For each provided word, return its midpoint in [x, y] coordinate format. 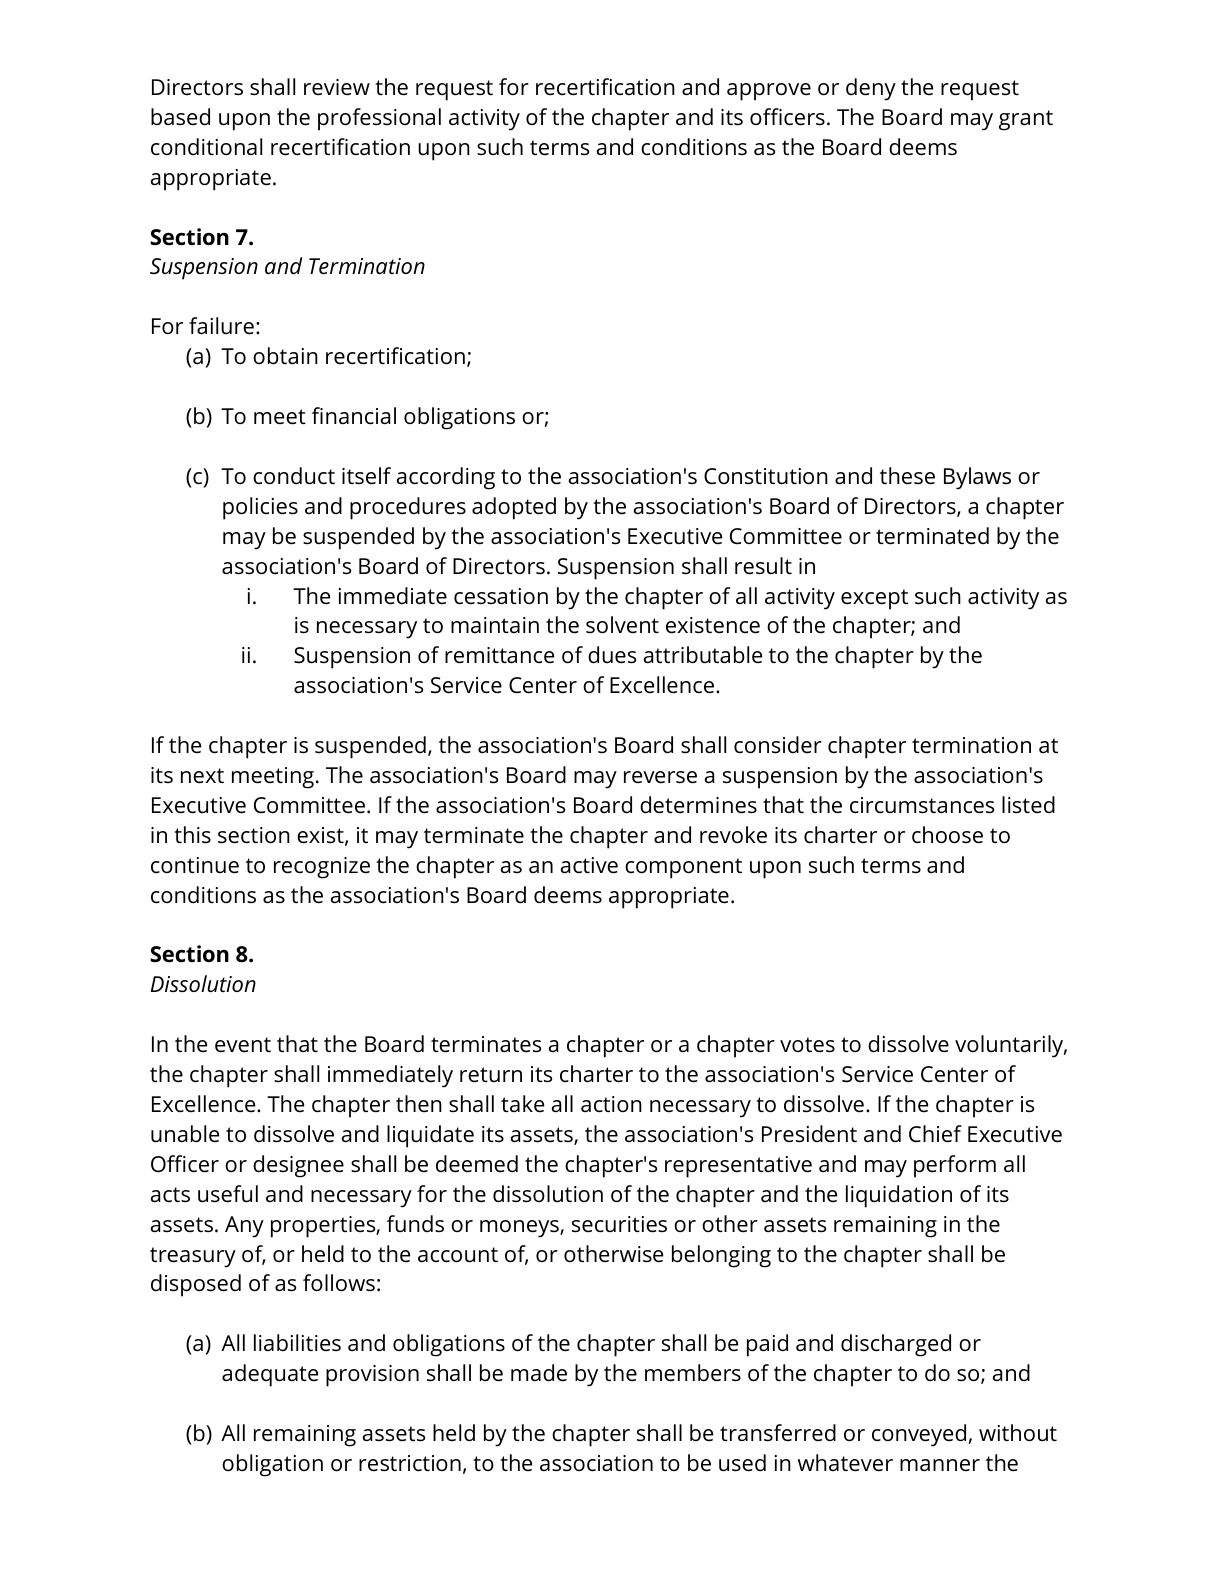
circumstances [922, 805]
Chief [935, 1134]
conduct [294, 476]
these [907, 476]
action [611, 1104]
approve [769, 92]
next [202, 776]
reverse [660, 777]
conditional [206, 147]
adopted [514, 508]
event [243, 1045]
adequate [270, 1375]
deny [871, 89]
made [539, 1373]
